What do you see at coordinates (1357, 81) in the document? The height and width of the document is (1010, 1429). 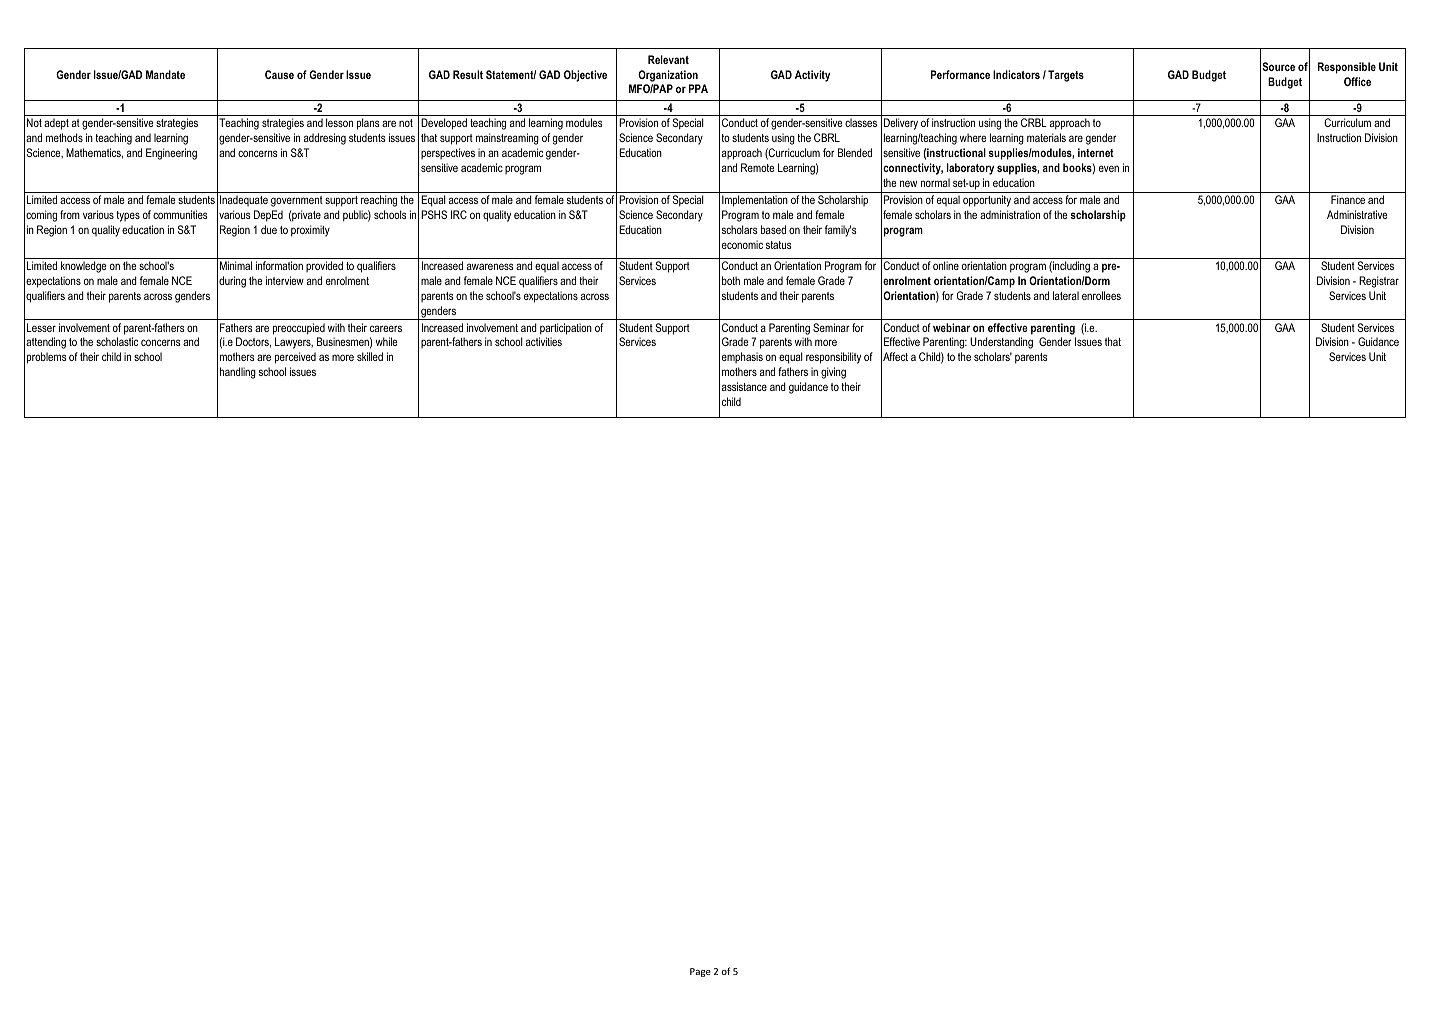 I see `Office` at bounding box center [1357, 81].
